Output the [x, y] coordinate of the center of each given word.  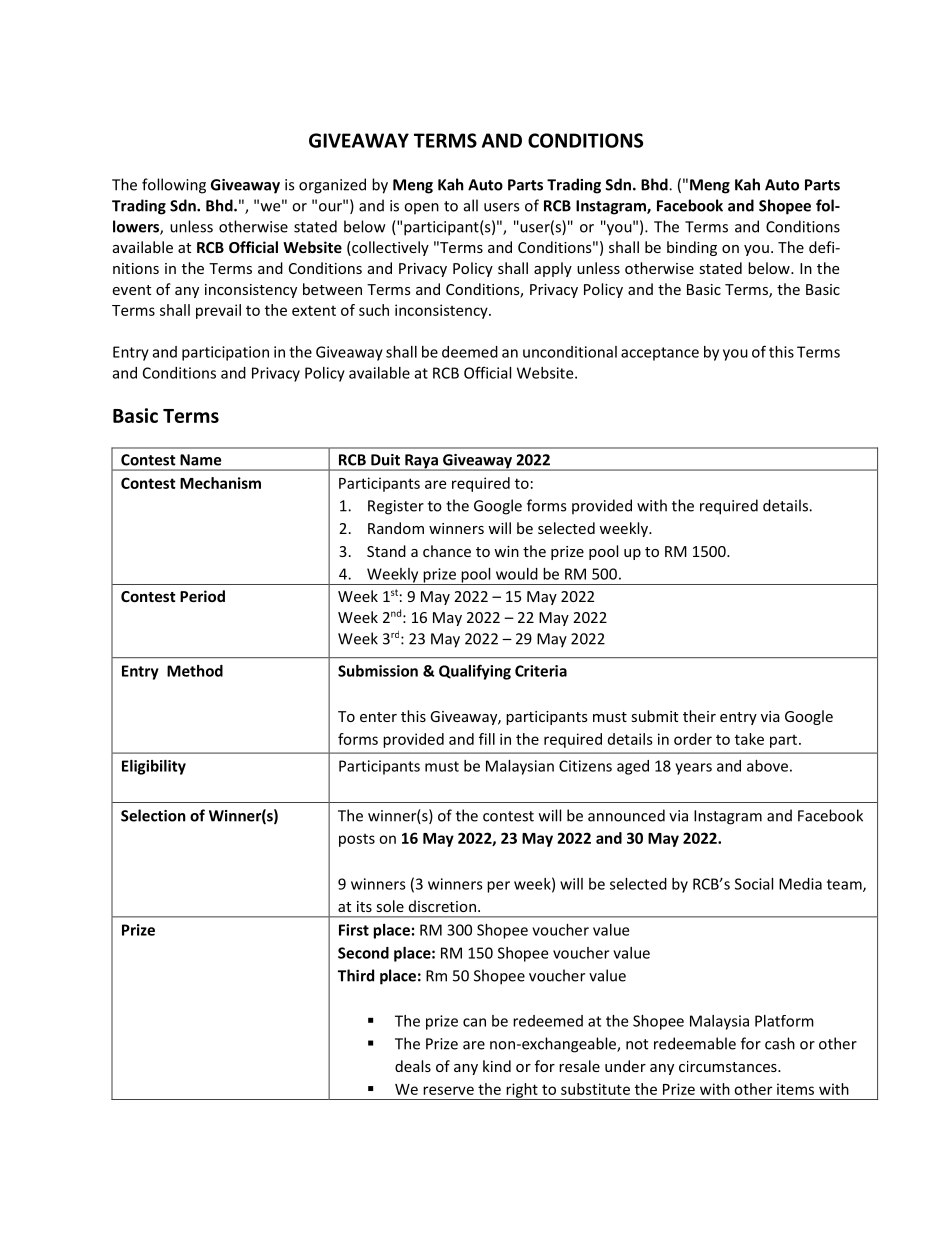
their [699, 716]
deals [413, 1066]
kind [497, 1066]
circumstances [729, 1066]
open [421, 209]
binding [692, 248]
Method [195, 671]
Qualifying [475, 672]
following [174, 186]
